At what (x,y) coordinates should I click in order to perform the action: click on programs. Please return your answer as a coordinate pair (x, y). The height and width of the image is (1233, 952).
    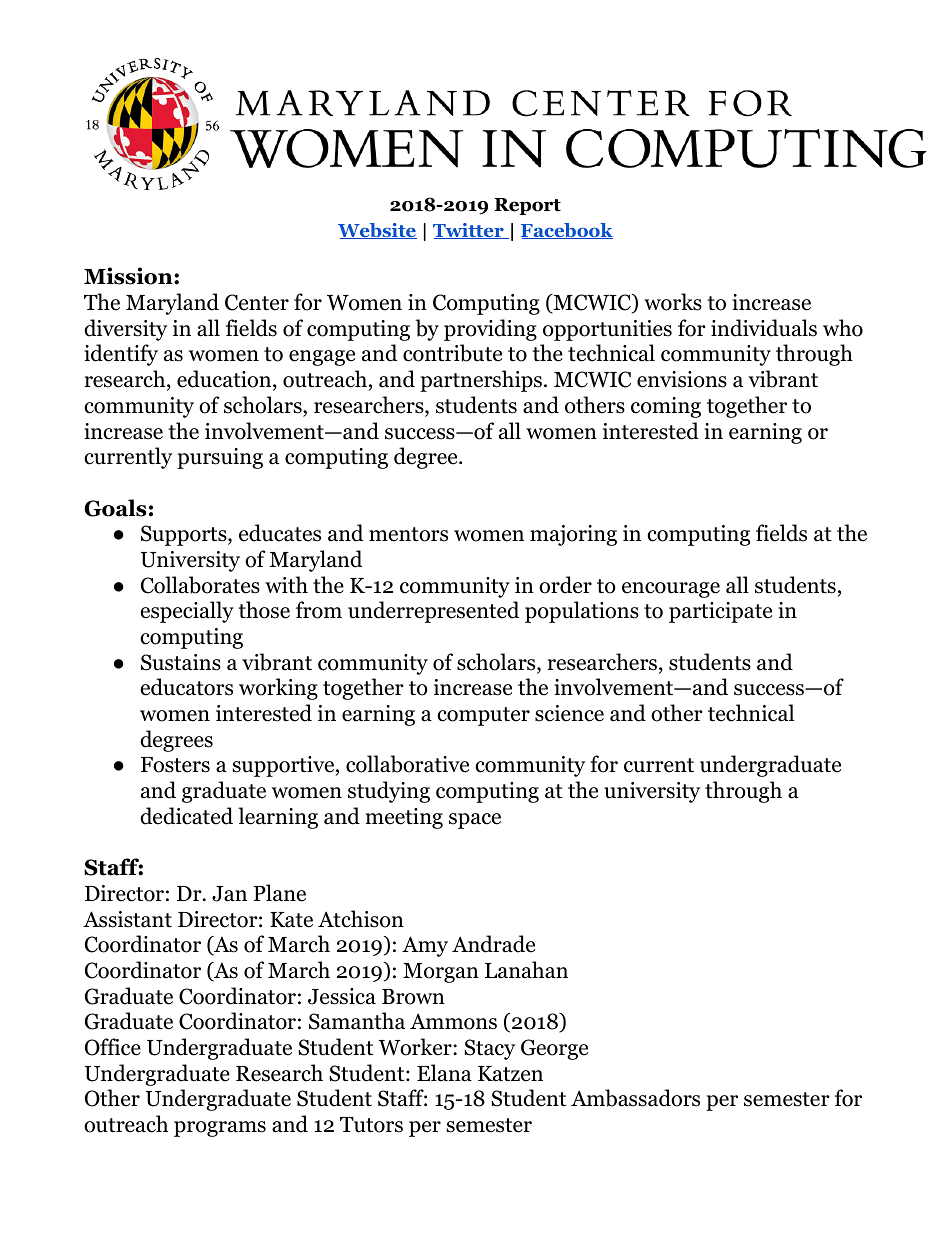
    Looking at the image, I should click on (220, 1129).
